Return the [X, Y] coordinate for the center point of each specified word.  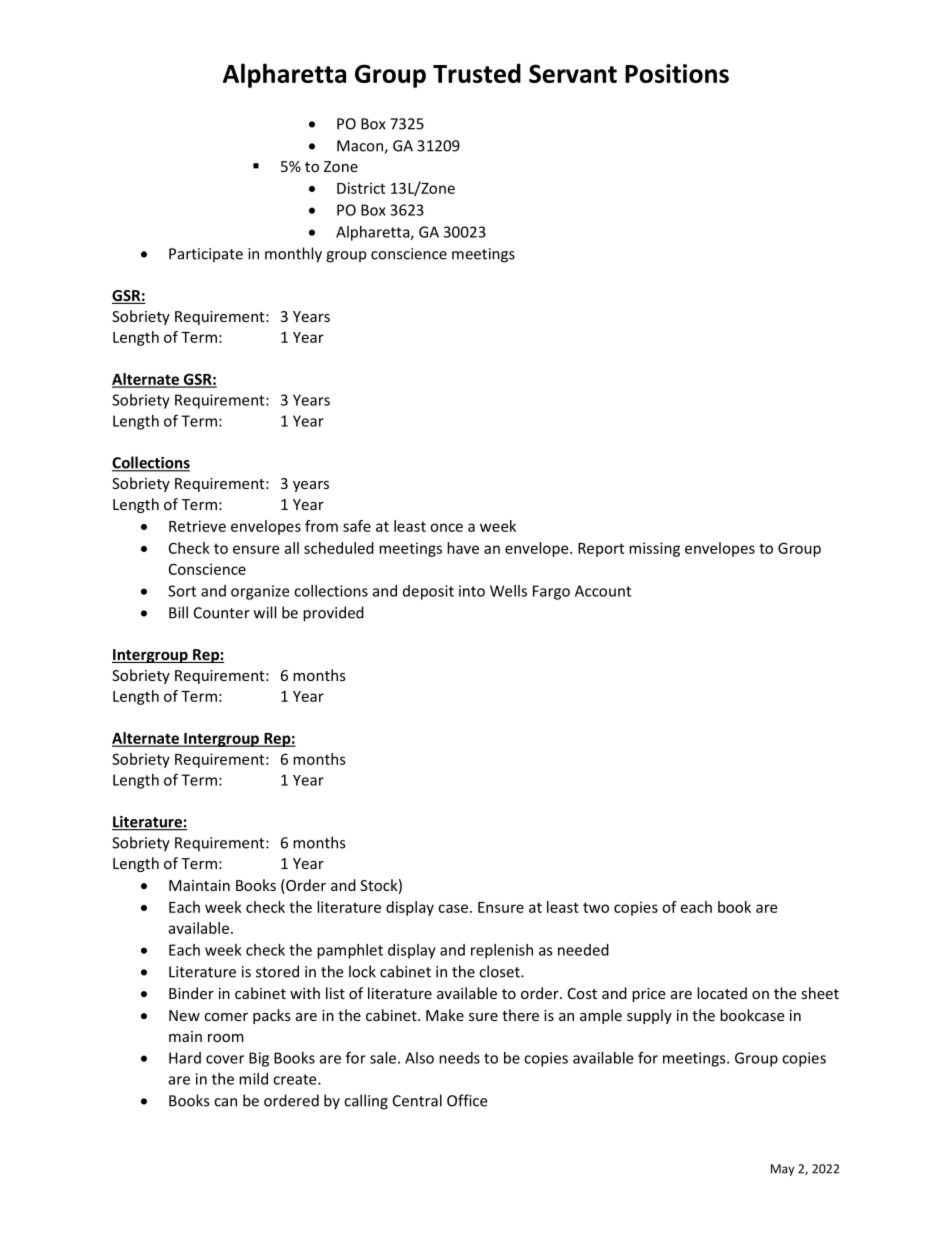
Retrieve [197, 526]
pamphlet [350, 951]
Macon [361, 147]
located [722, 993]
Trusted [477, 73]
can [225, 1102]
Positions [677, 73]
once [446, 527]
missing [654, 549]
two [596, 907]
